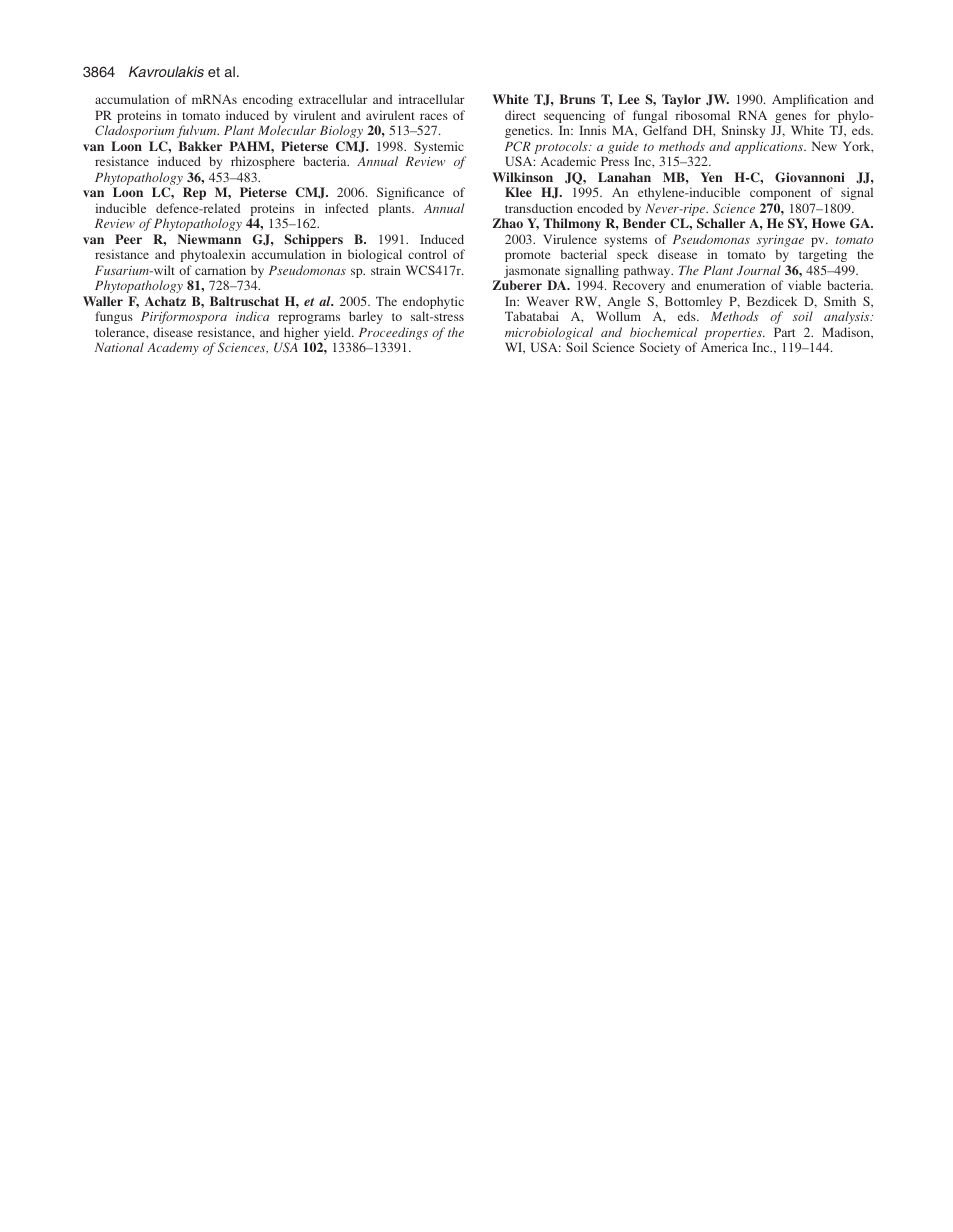  What do you see at coordinates (220, 270) in the screenshot?
I see `carnation` at bounding box center [220, 270].
